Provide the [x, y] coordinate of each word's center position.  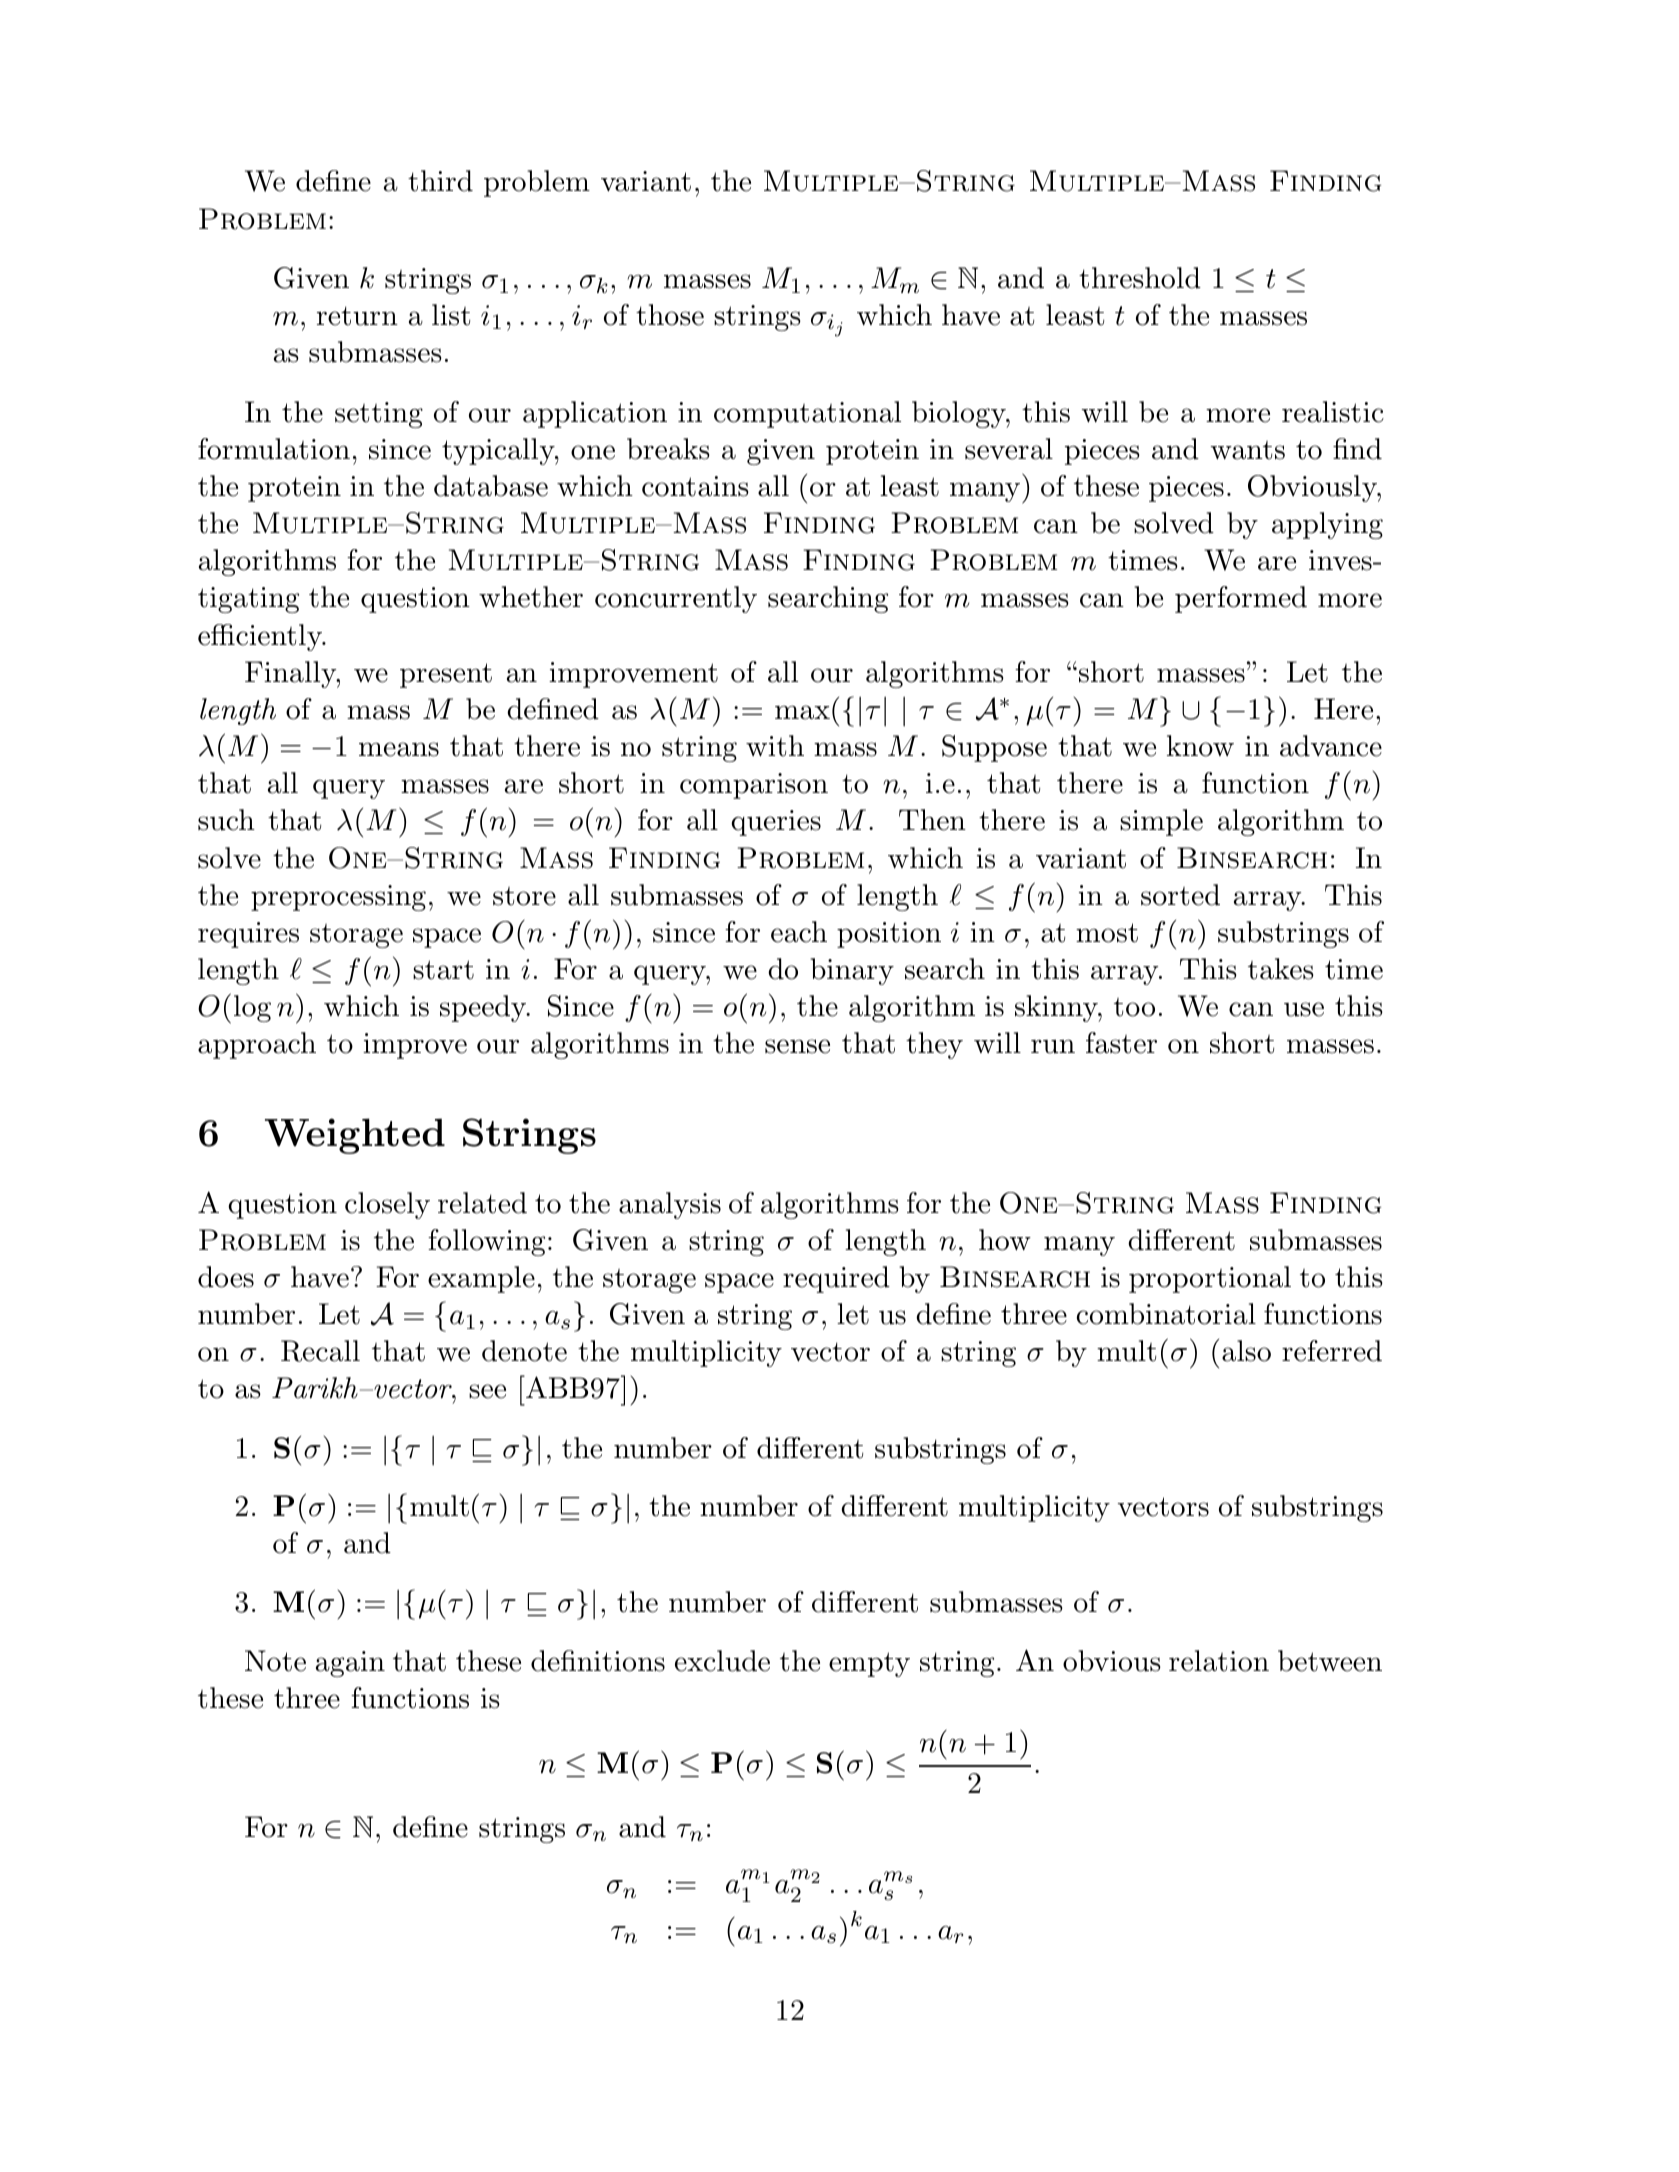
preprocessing [338, 898]
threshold [1140, 278]
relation [1219, 1661]
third [440, 181]
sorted [1180, 895]
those [670, 315]
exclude [722, 1661]
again [350, 1664]
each [799, 932]
